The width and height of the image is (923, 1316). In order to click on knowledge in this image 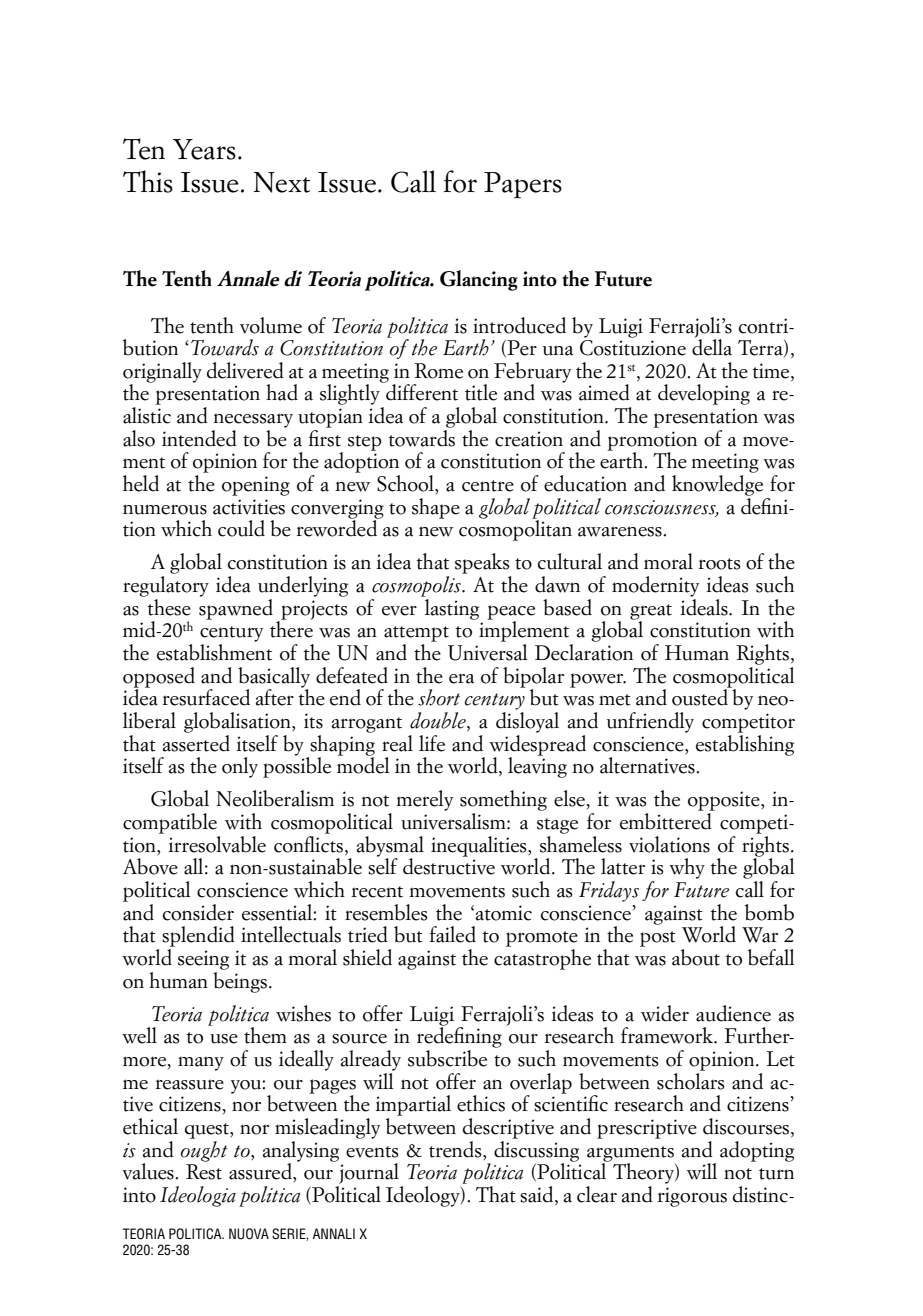, I will do `click(717, 485)`.
